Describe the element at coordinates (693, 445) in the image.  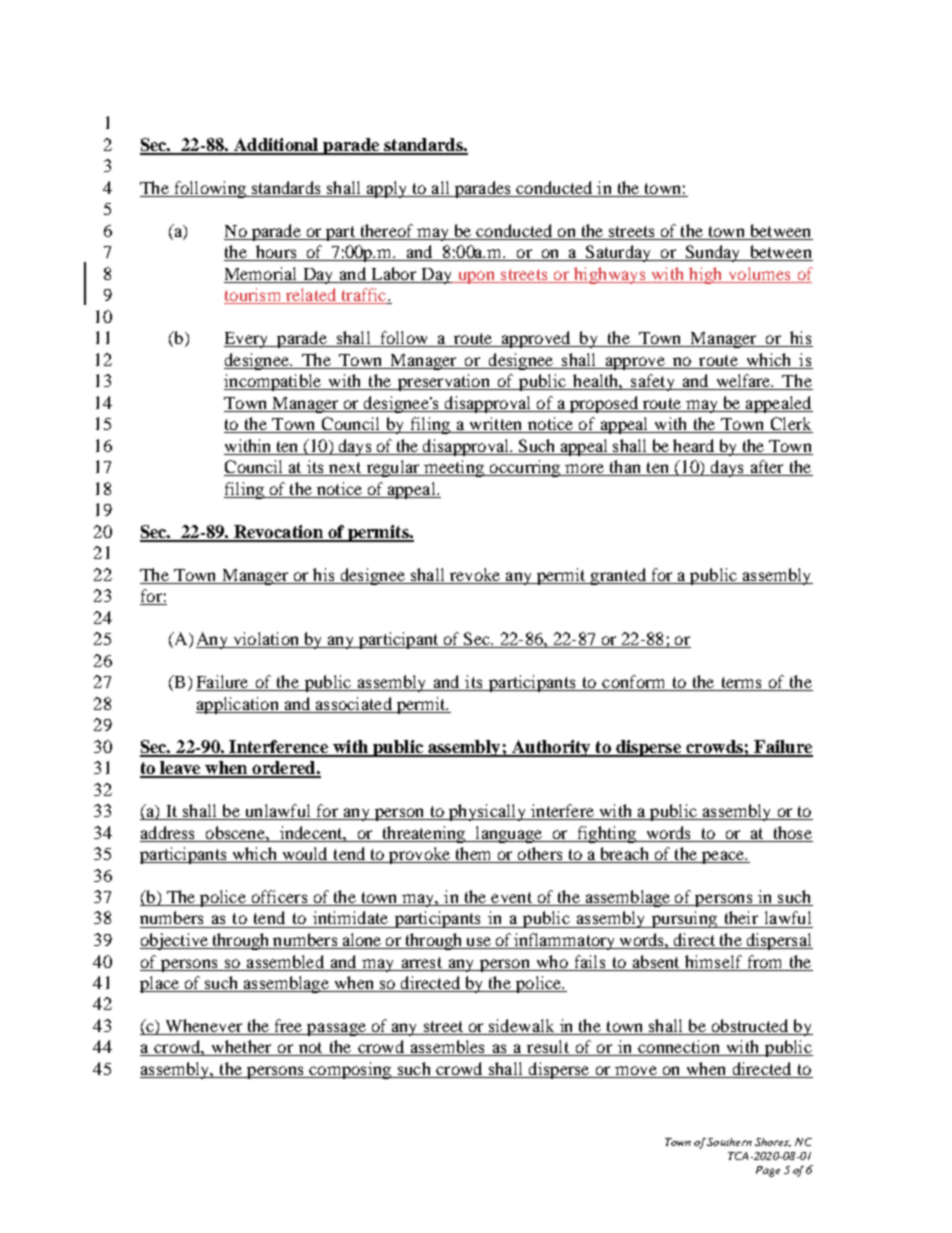
I see `heard` at that location.
